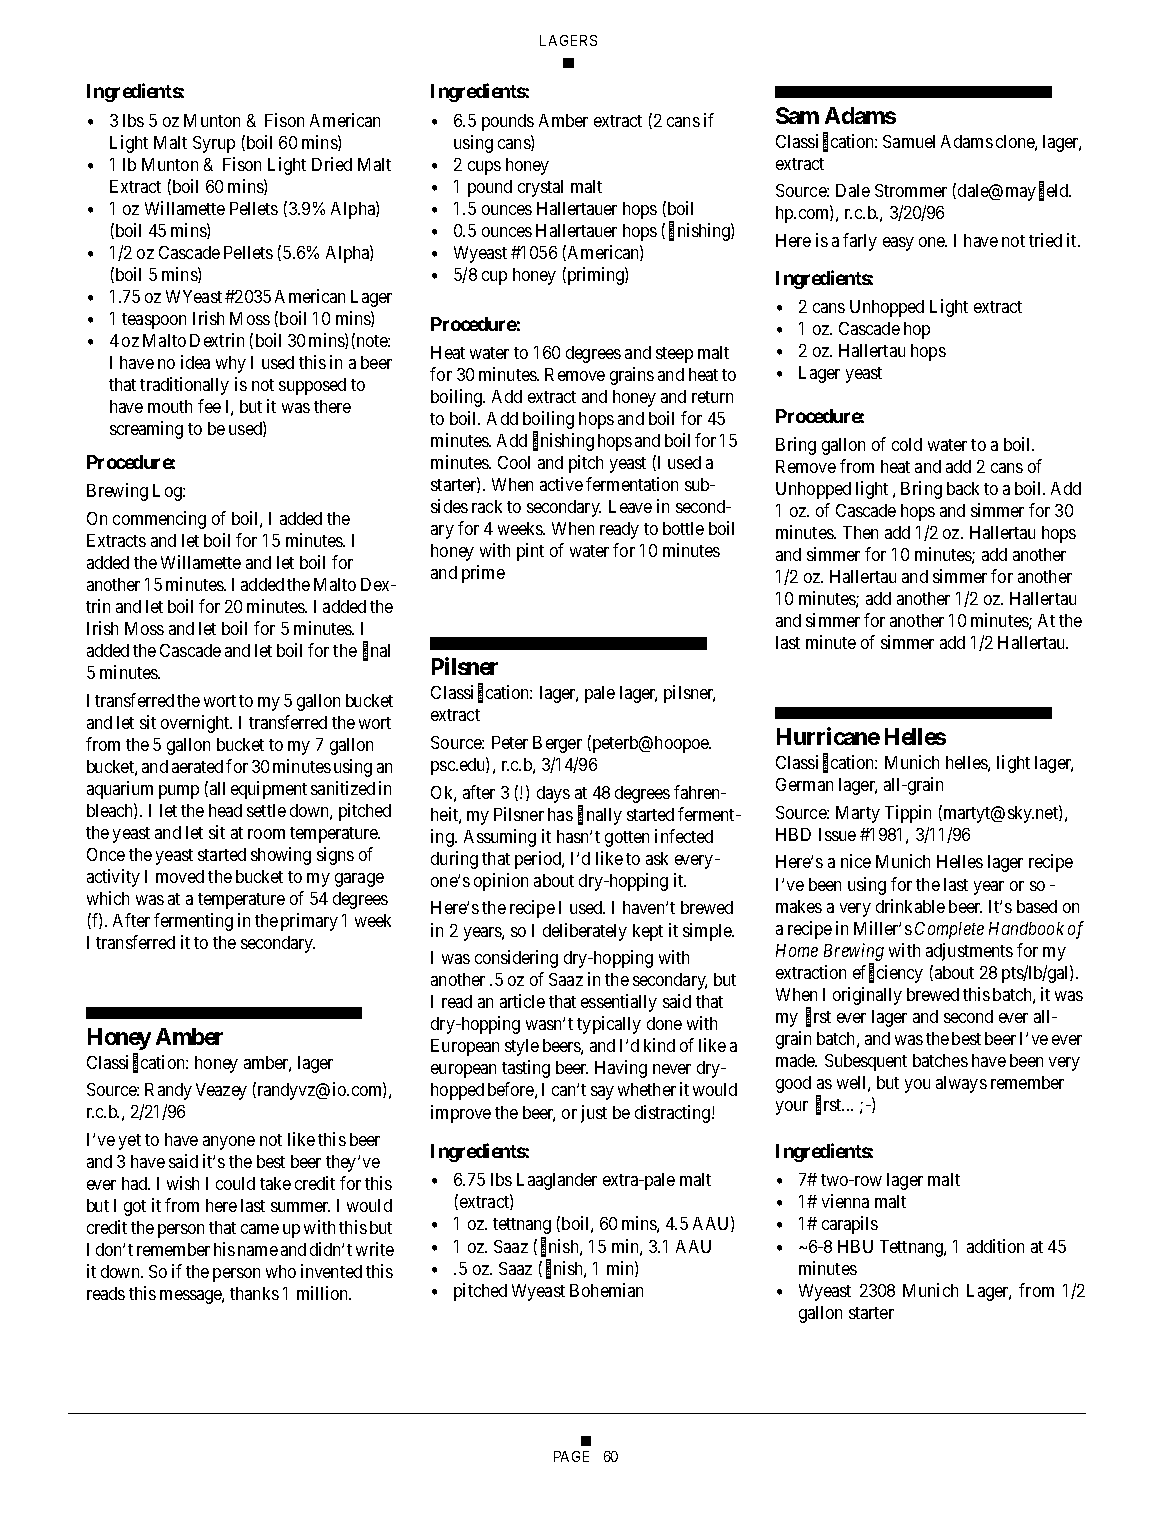 Image resolution: width=1172 pixels, height=1517 pixels. What do you see at coordinates (332, 164) in the screenshot?
I see `Dried` at bounding box center [332, 164].
